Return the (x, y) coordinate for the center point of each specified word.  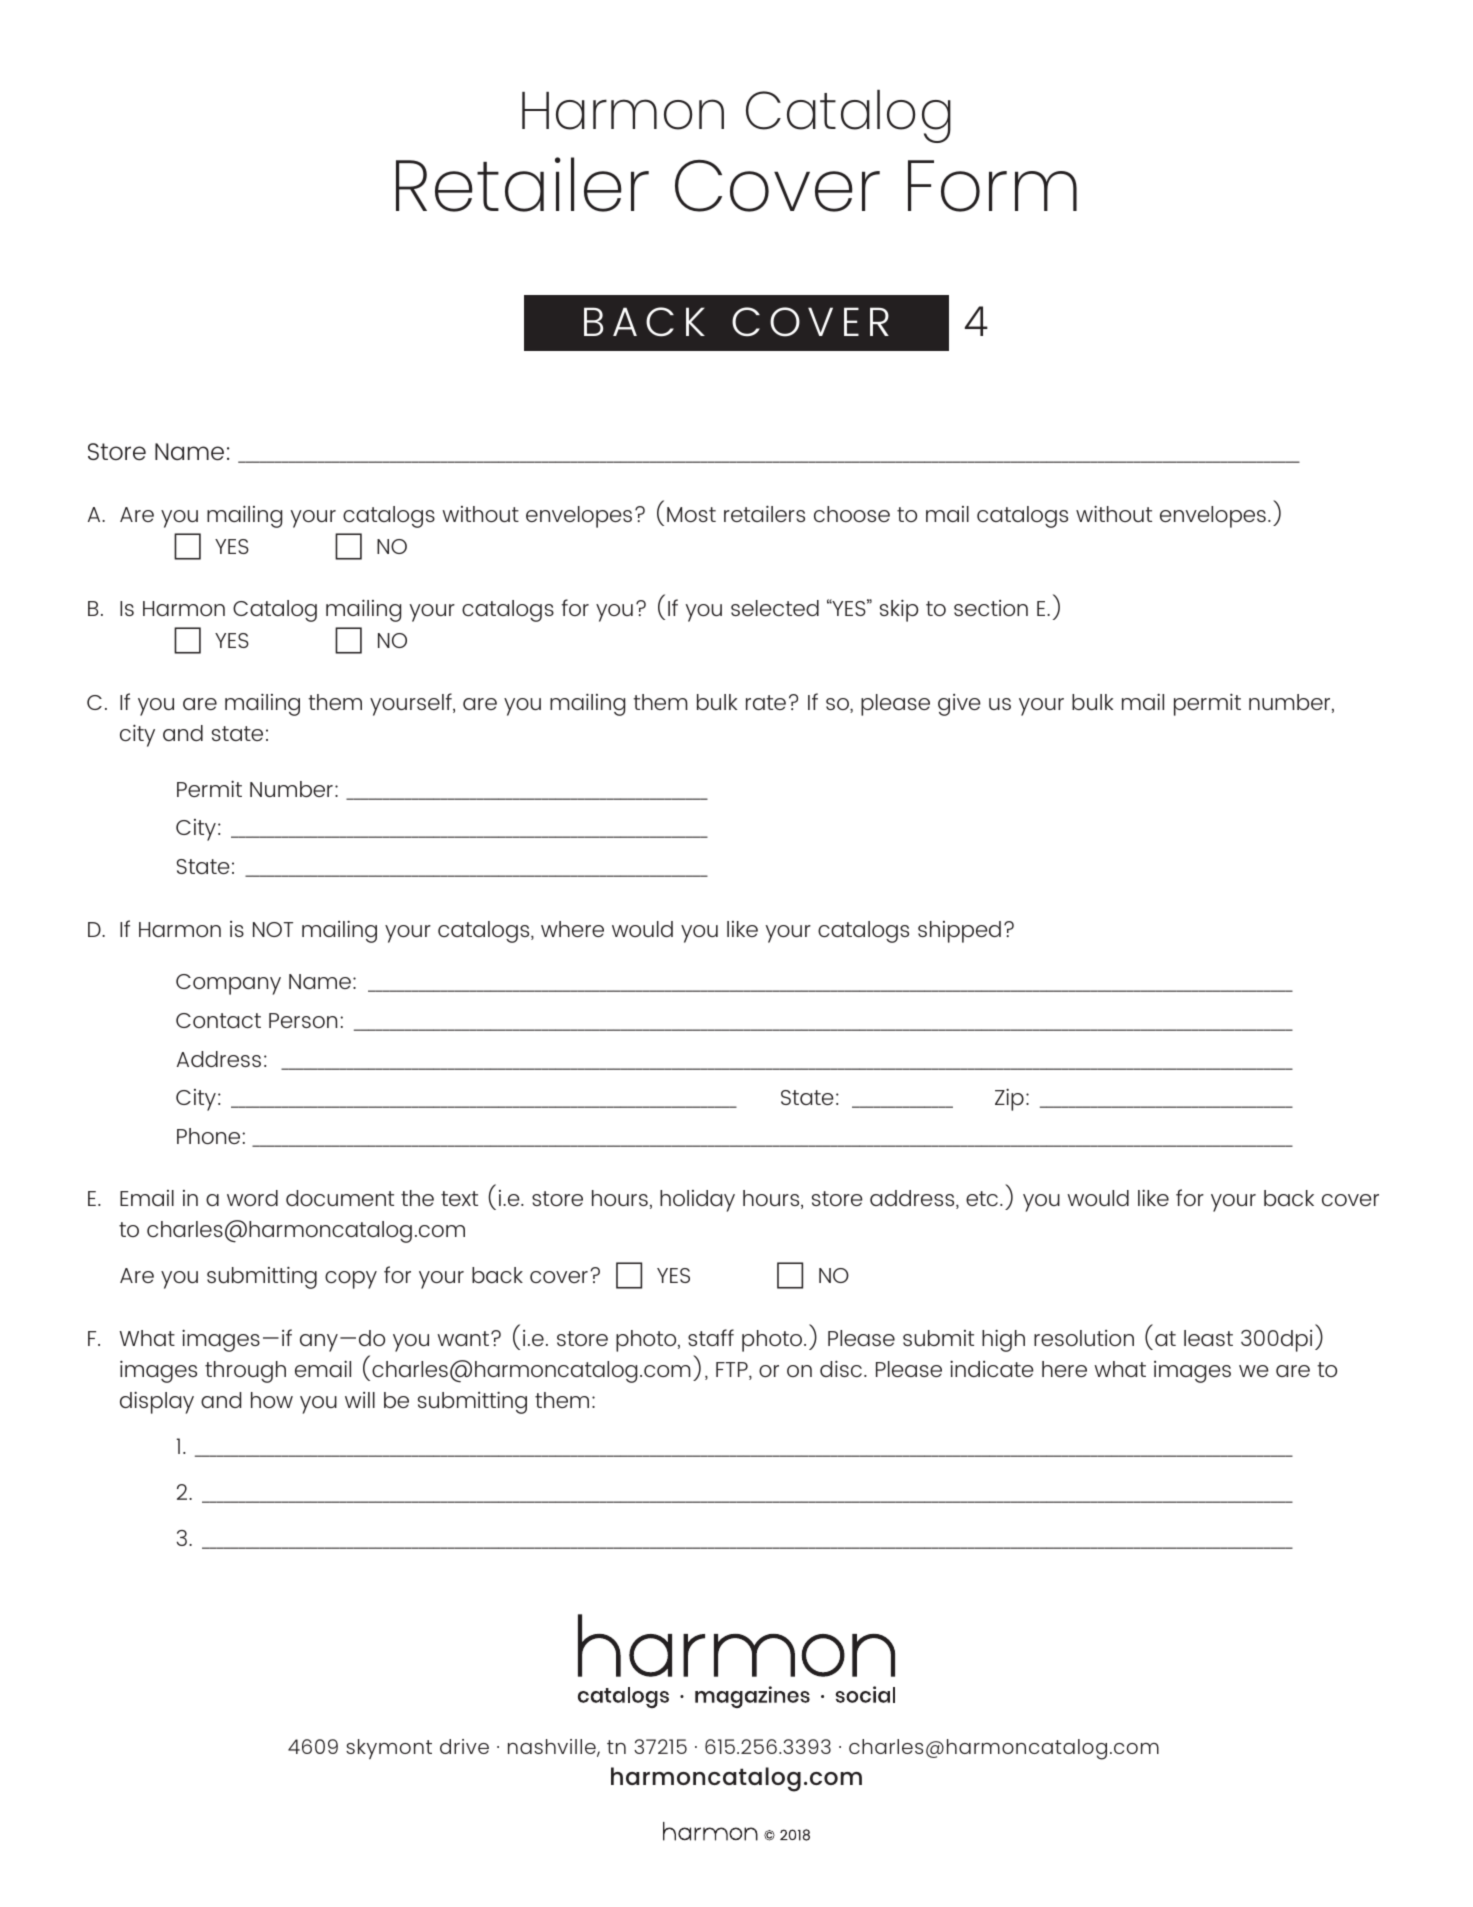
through (245, 1372)
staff (711, 1337)
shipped (959, 932)
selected (775, 608)
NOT (273, 929)
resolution (1084, 1338)
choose (852, 514)
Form (992, 186)
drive (464, 1746)
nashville (553, 1748)
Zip (1009, 1099)
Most (691, 514)
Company (228, 984)
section (991, 608)
